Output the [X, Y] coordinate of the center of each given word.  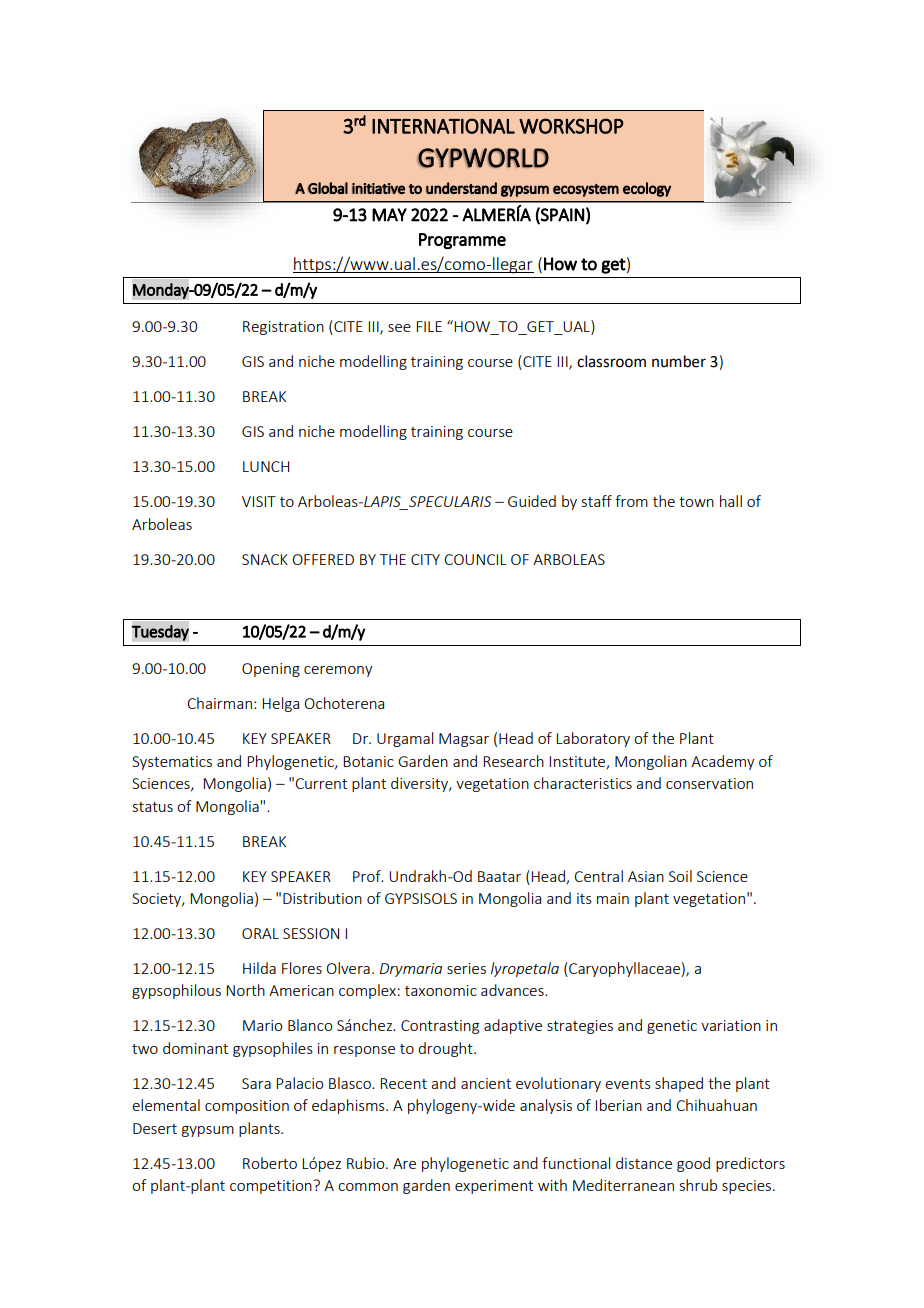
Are [404, 1163]
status [153, 807]
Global [328, 188]
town [696, 502]
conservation [709, 783]
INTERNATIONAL [443, 126]
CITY [425, 559]
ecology [647, 189]
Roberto [270, 1163]
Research [513, 761]
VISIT [259, 501]
